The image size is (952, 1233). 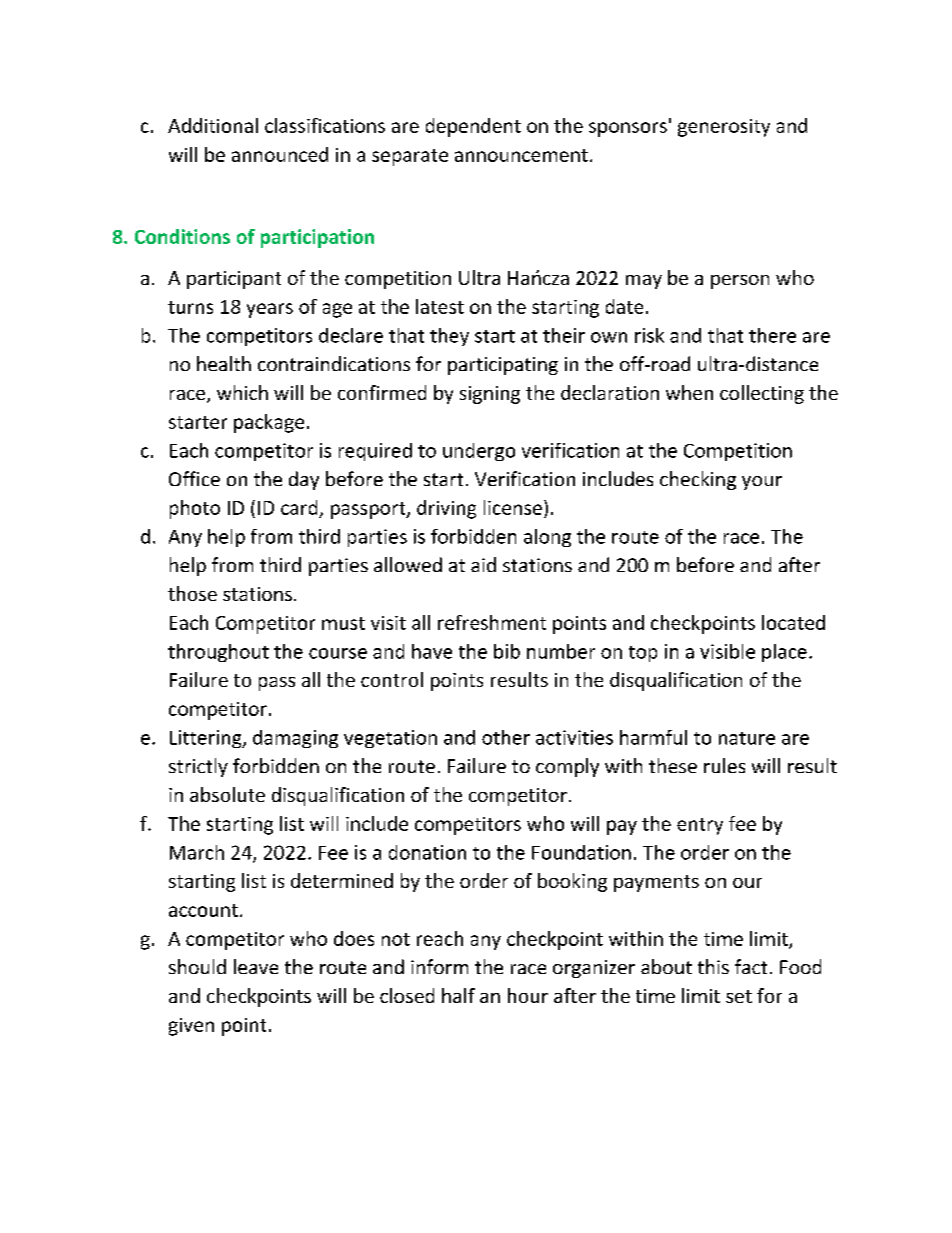 What do you see at coordinates (192, 593) in the screenshot?
I see `those` at bounding box center [192, 593].
